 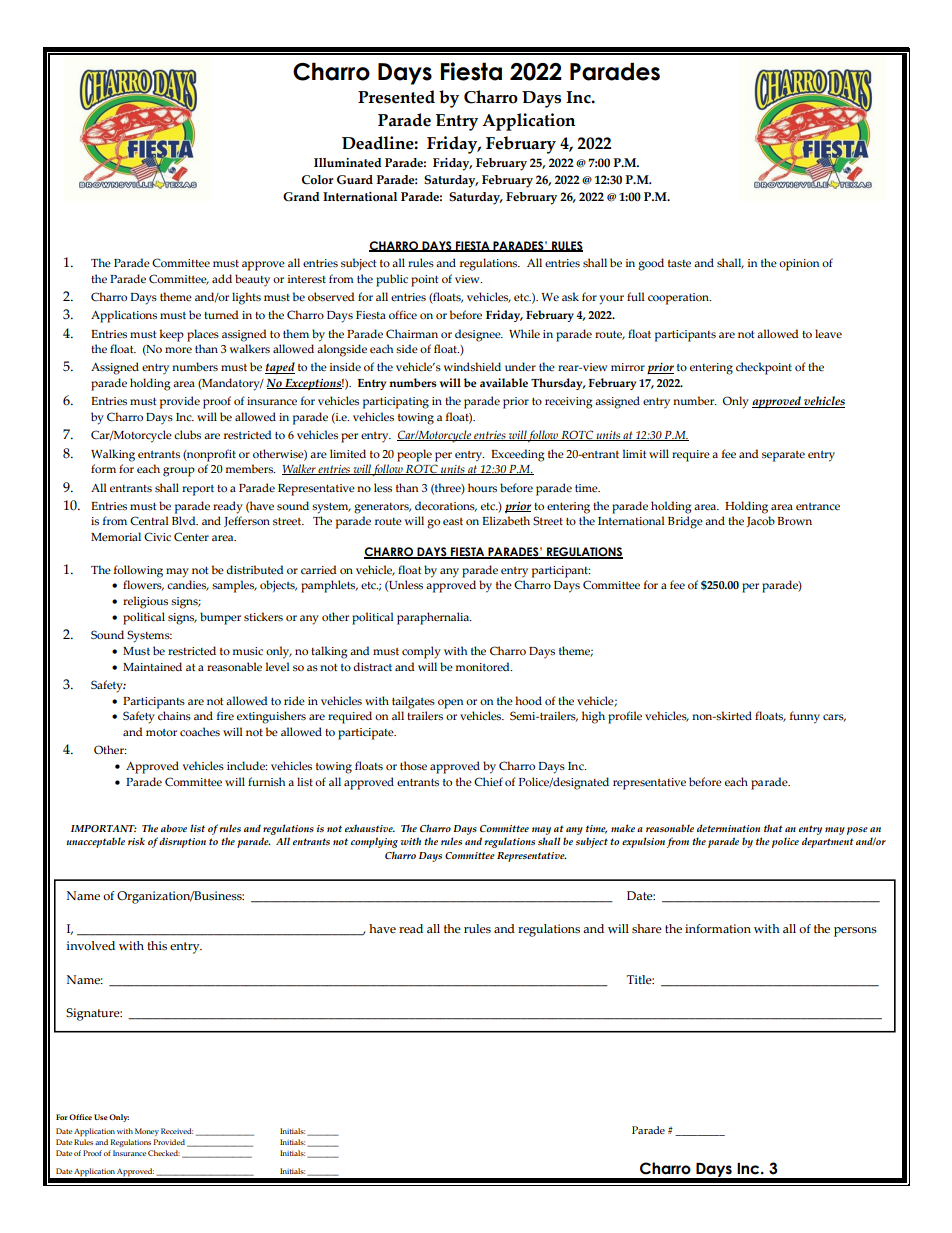 What do you see at coordinates (145, 602) in the document?
I see `religious` at bounding box center [145, 602].
